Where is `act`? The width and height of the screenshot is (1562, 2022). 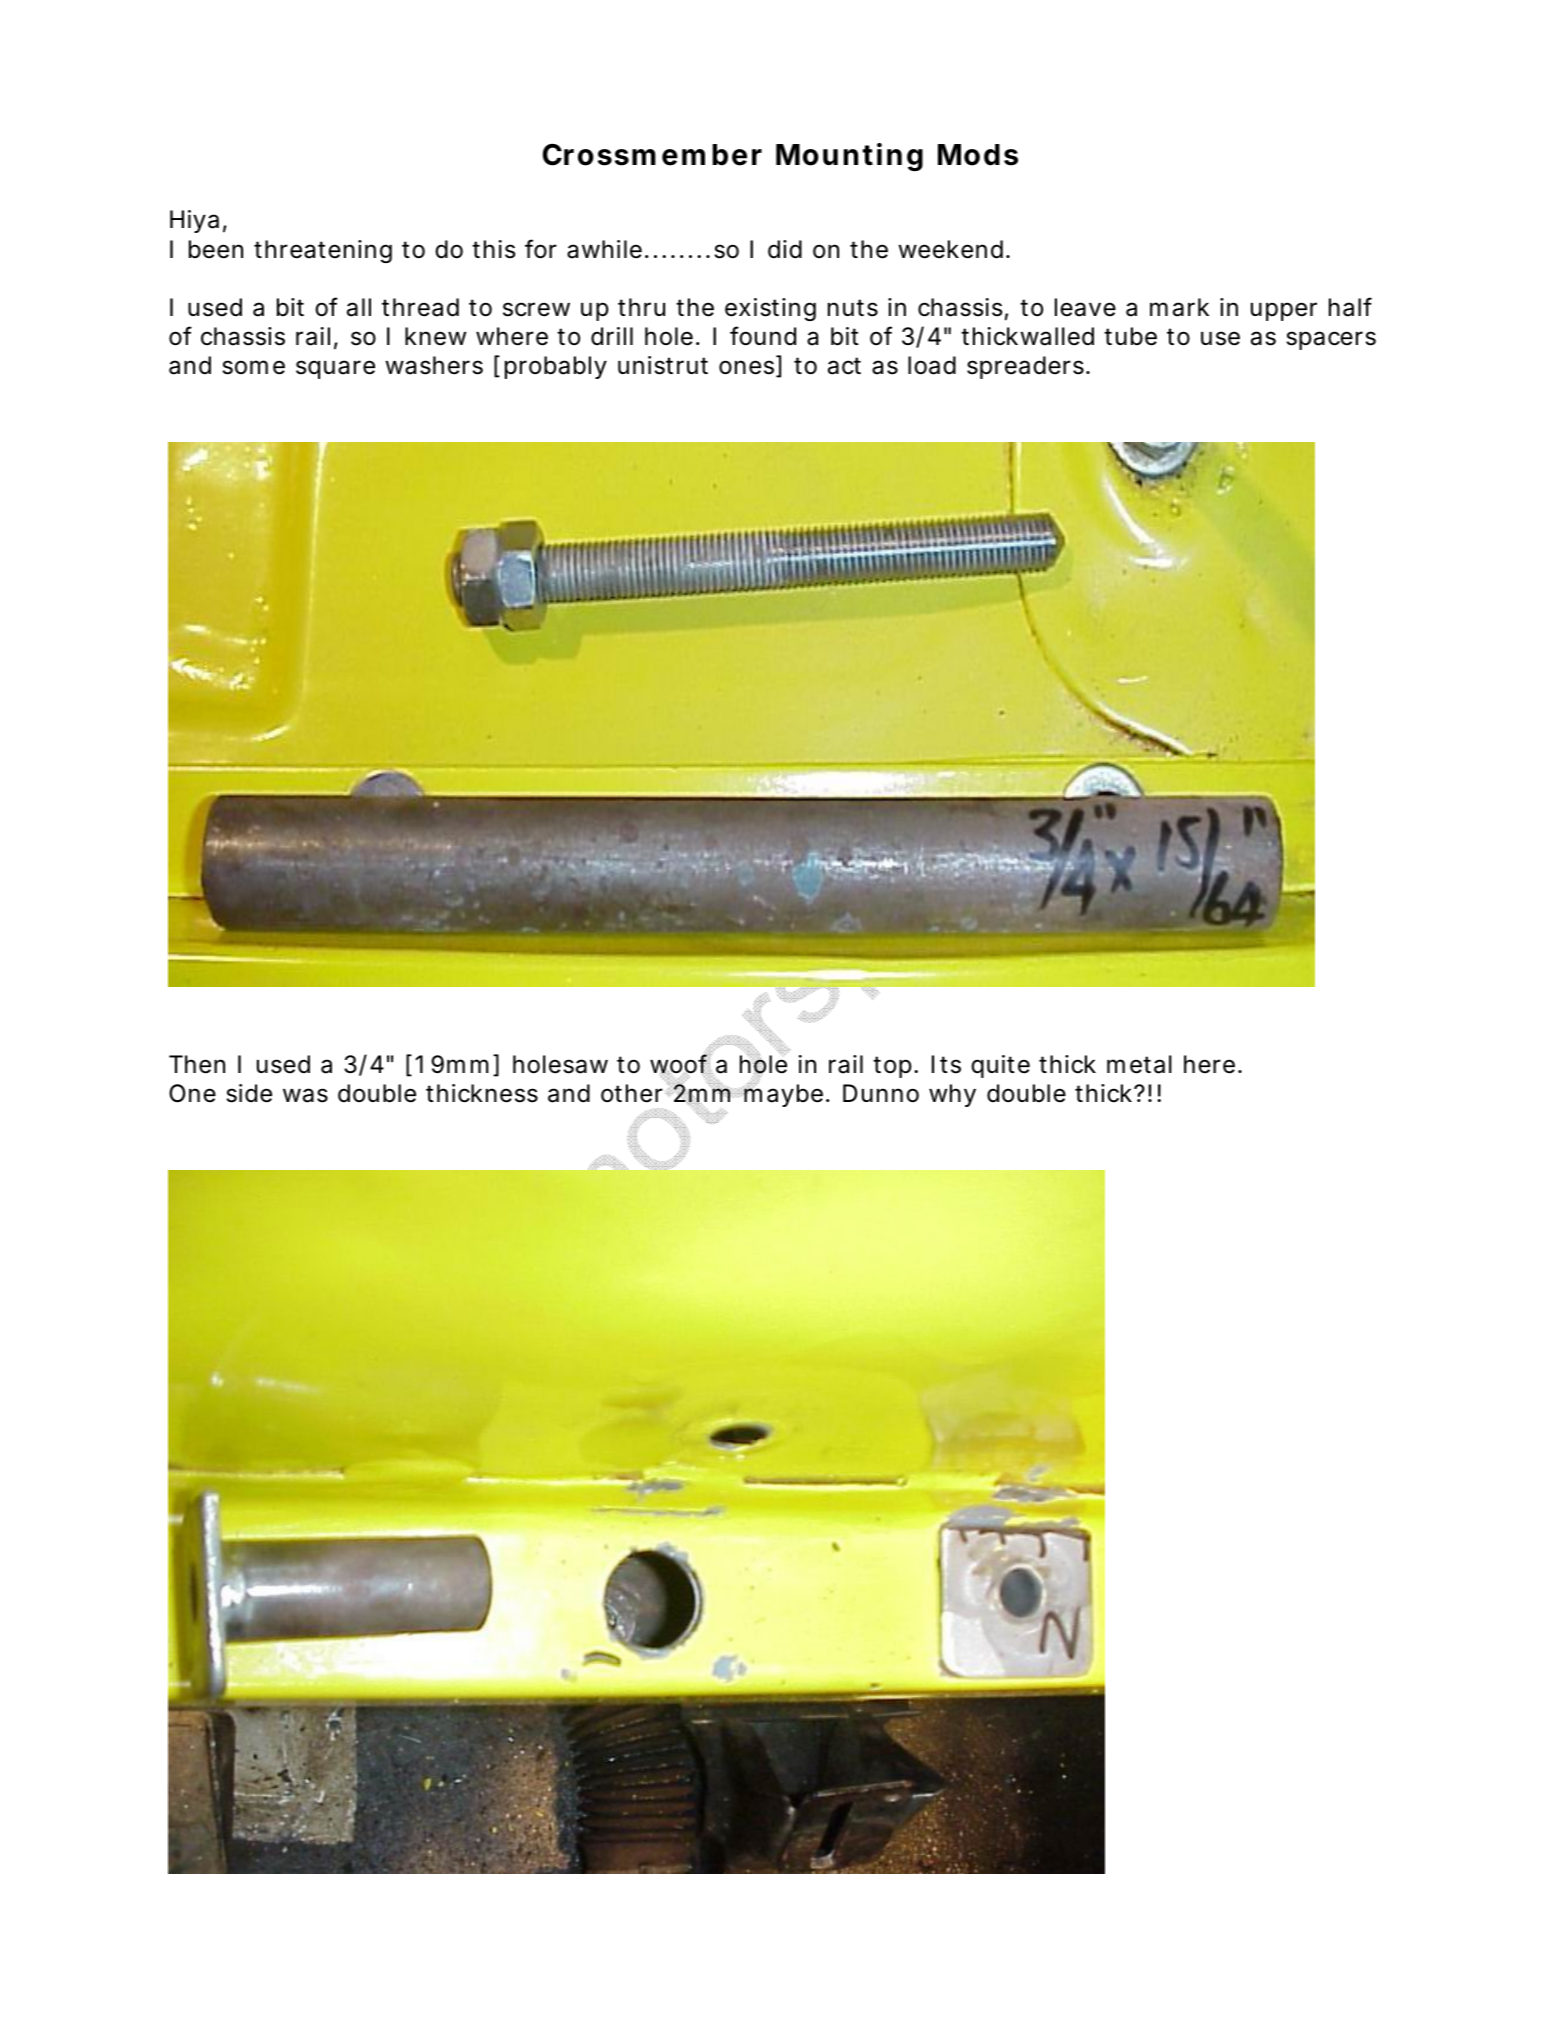
act is located at coordinates (844, 366).
